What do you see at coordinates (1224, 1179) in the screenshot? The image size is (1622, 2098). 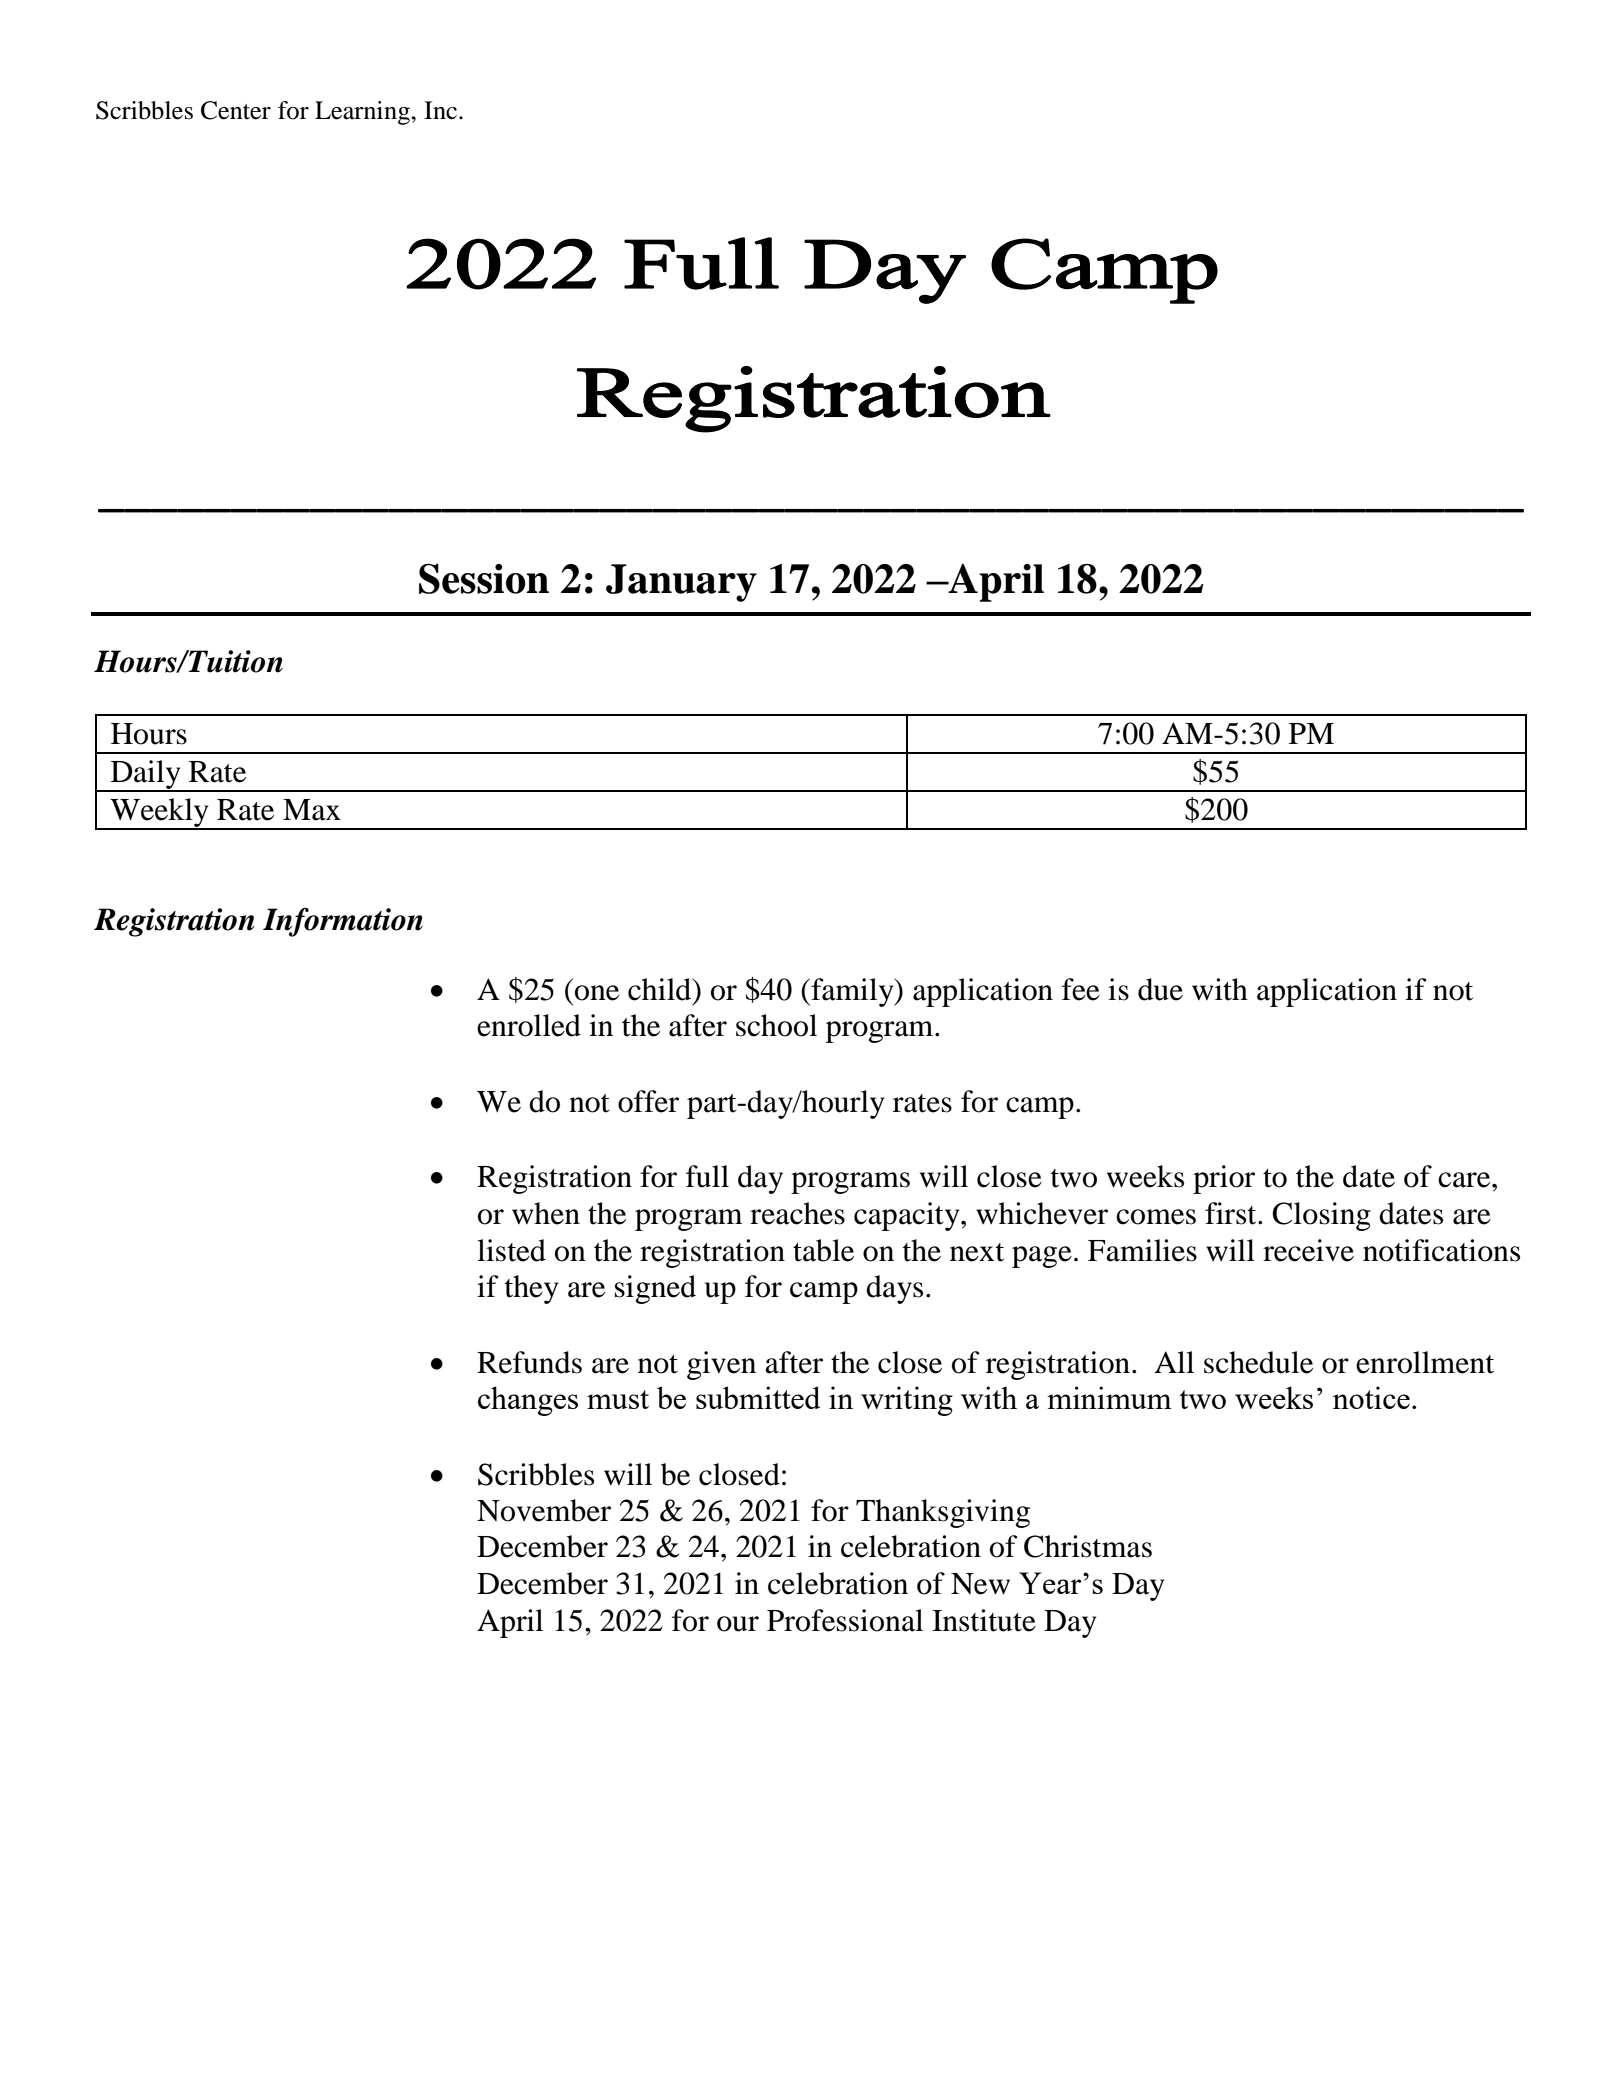 I see `prior` at bounding box center [1224, 1179].
